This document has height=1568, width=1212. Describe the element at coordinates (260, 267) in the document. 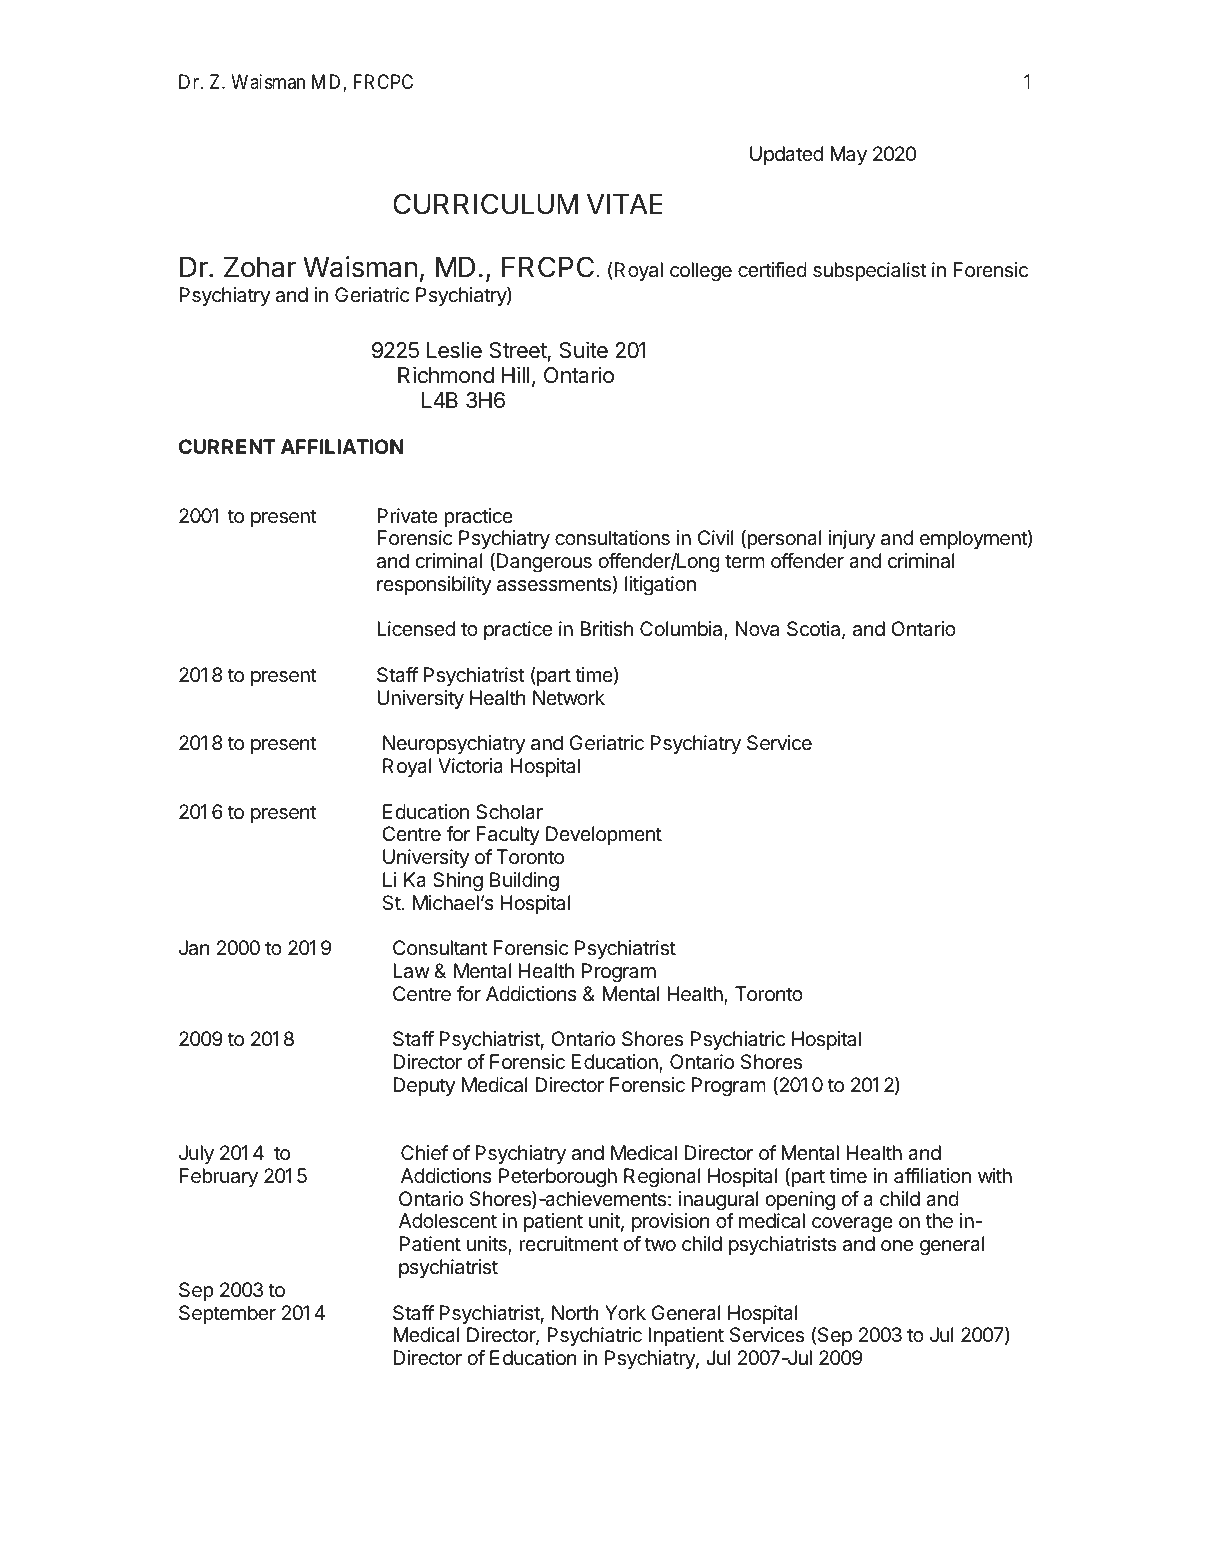

I see `Zohar` at that location.
